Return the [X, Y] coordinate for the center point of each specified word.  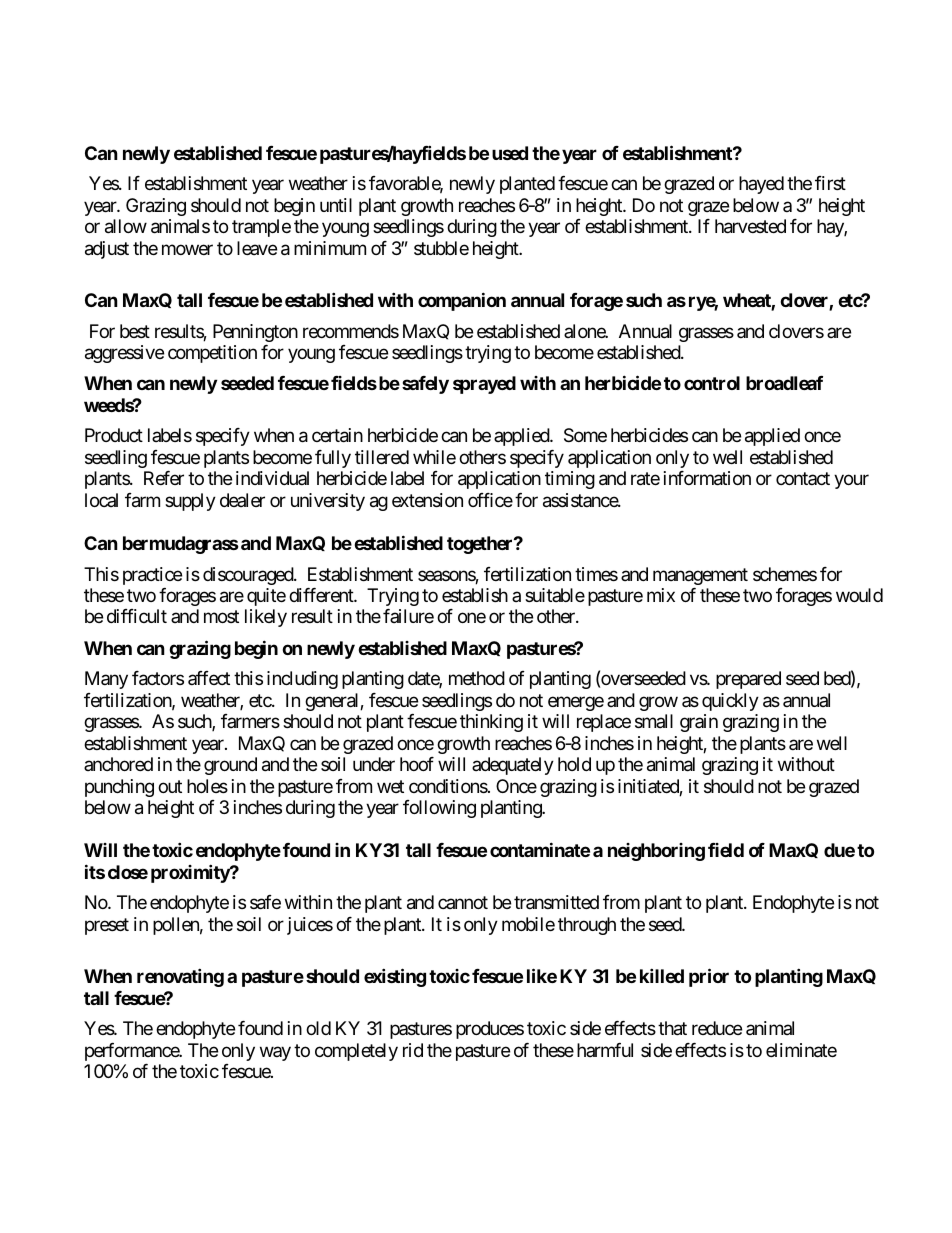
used [510, 153]
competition [212, 354]
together [481, 545]
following [439, 809]
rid [413, 1050]
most [221, 617]
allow [126, 226]
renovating [180, 978]
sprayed [484, 385]
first [830, 183]
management [700, 576]
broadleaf [784, 383]
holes [207, 786]
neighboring [656, 852]
